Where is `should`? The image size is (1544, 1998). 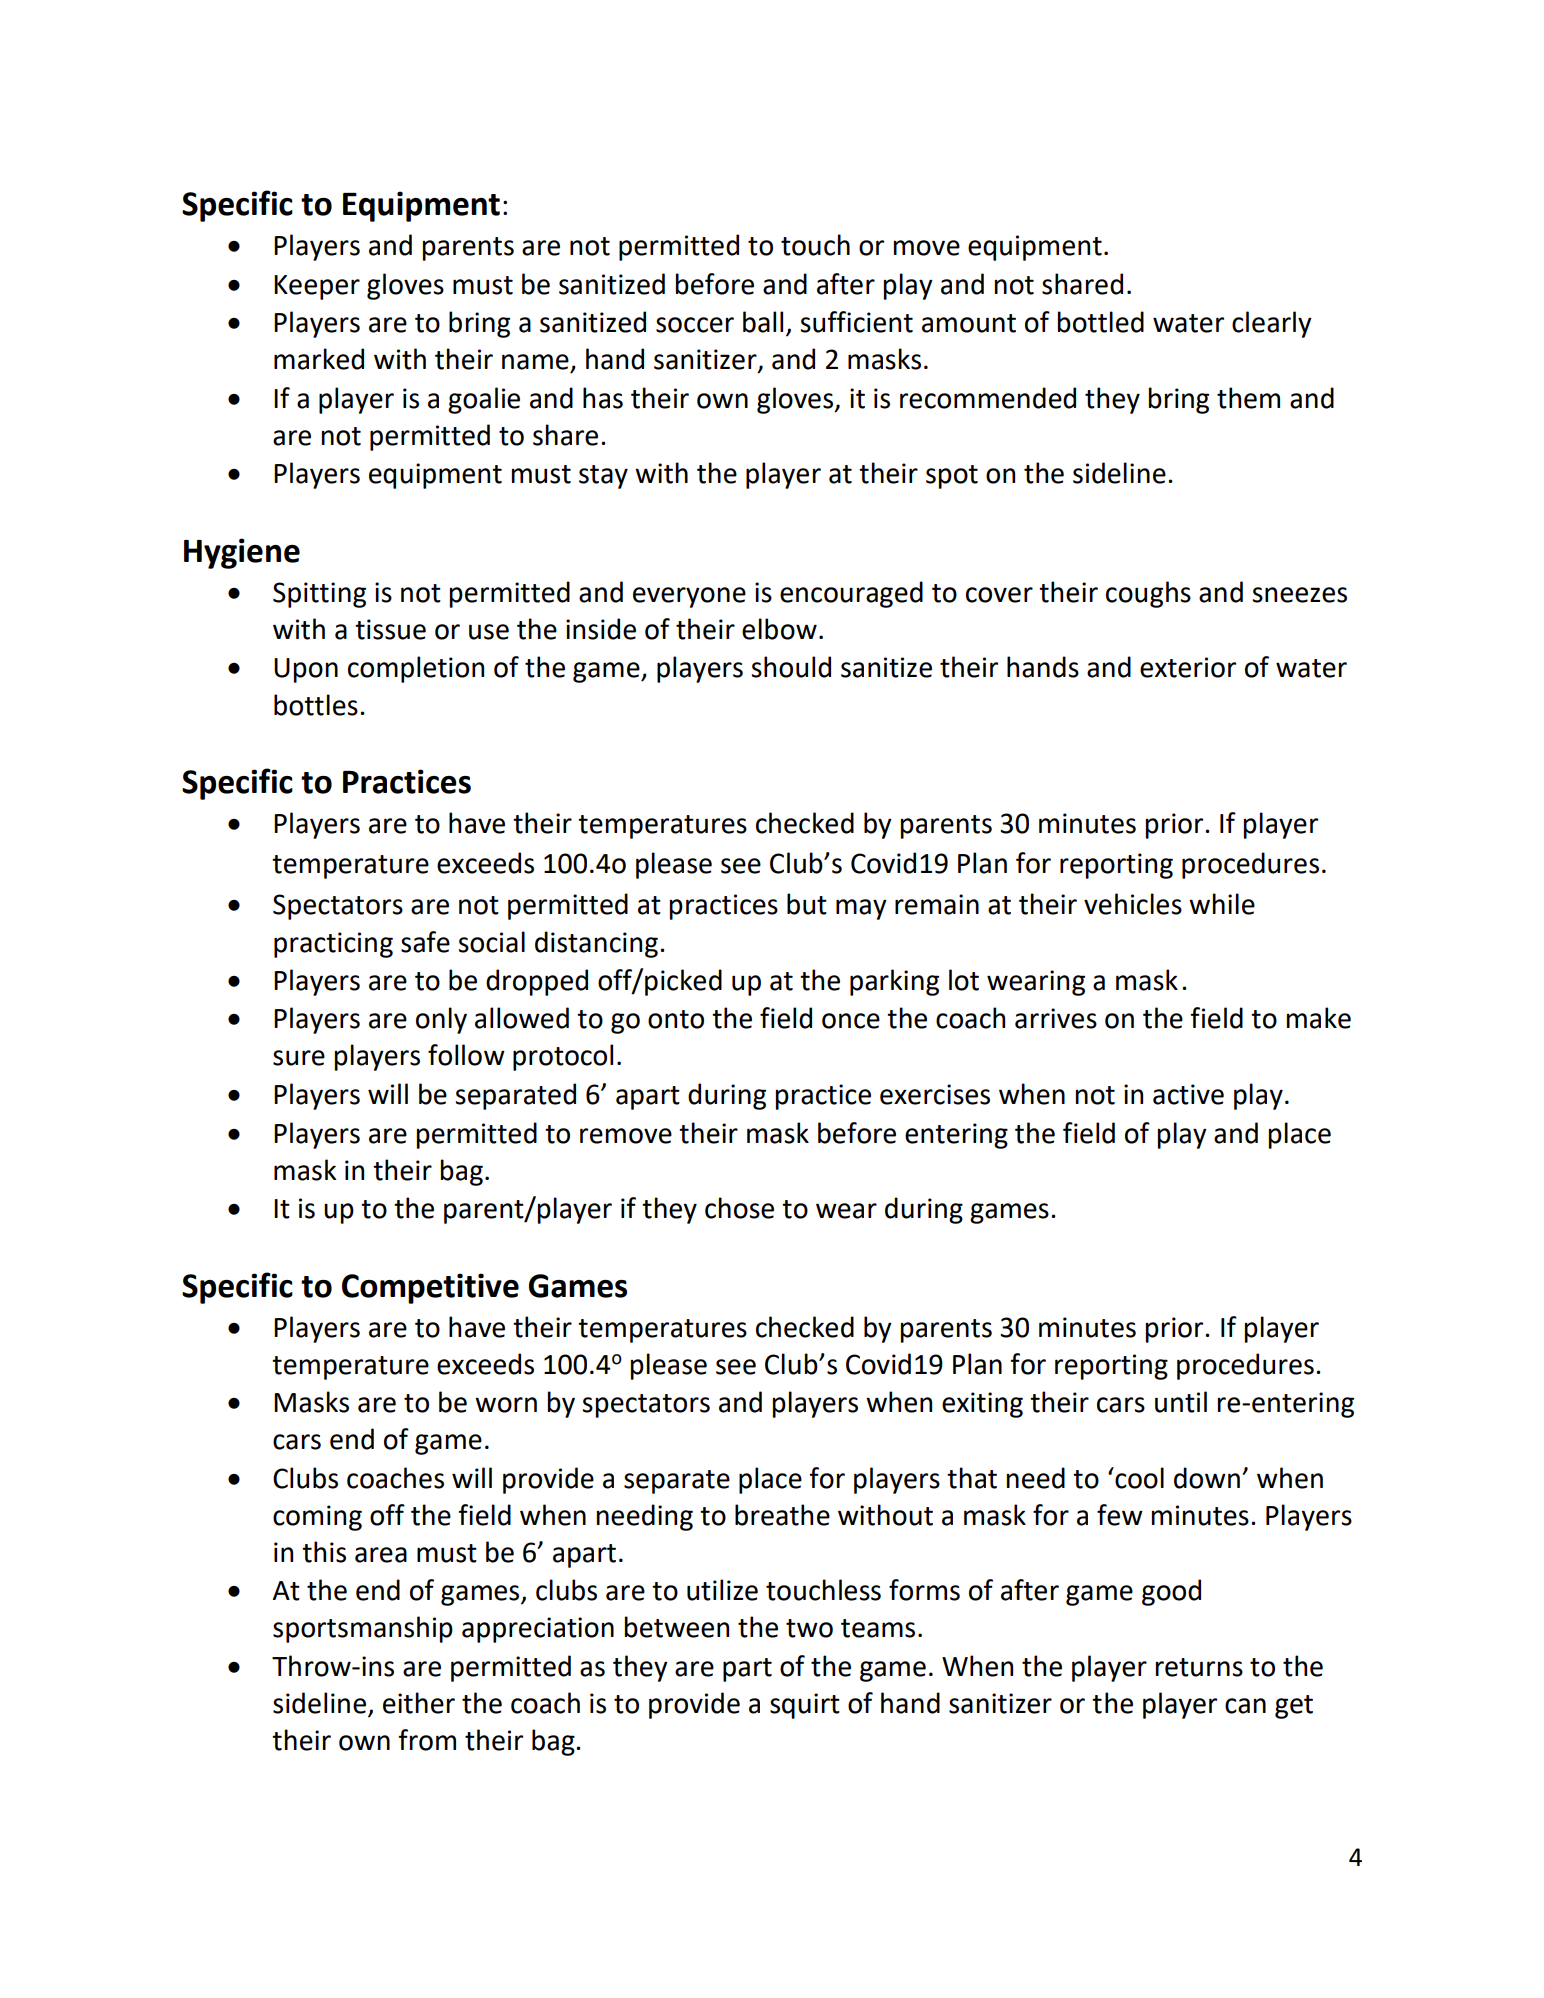 should is located at coordinates (791, 667).
